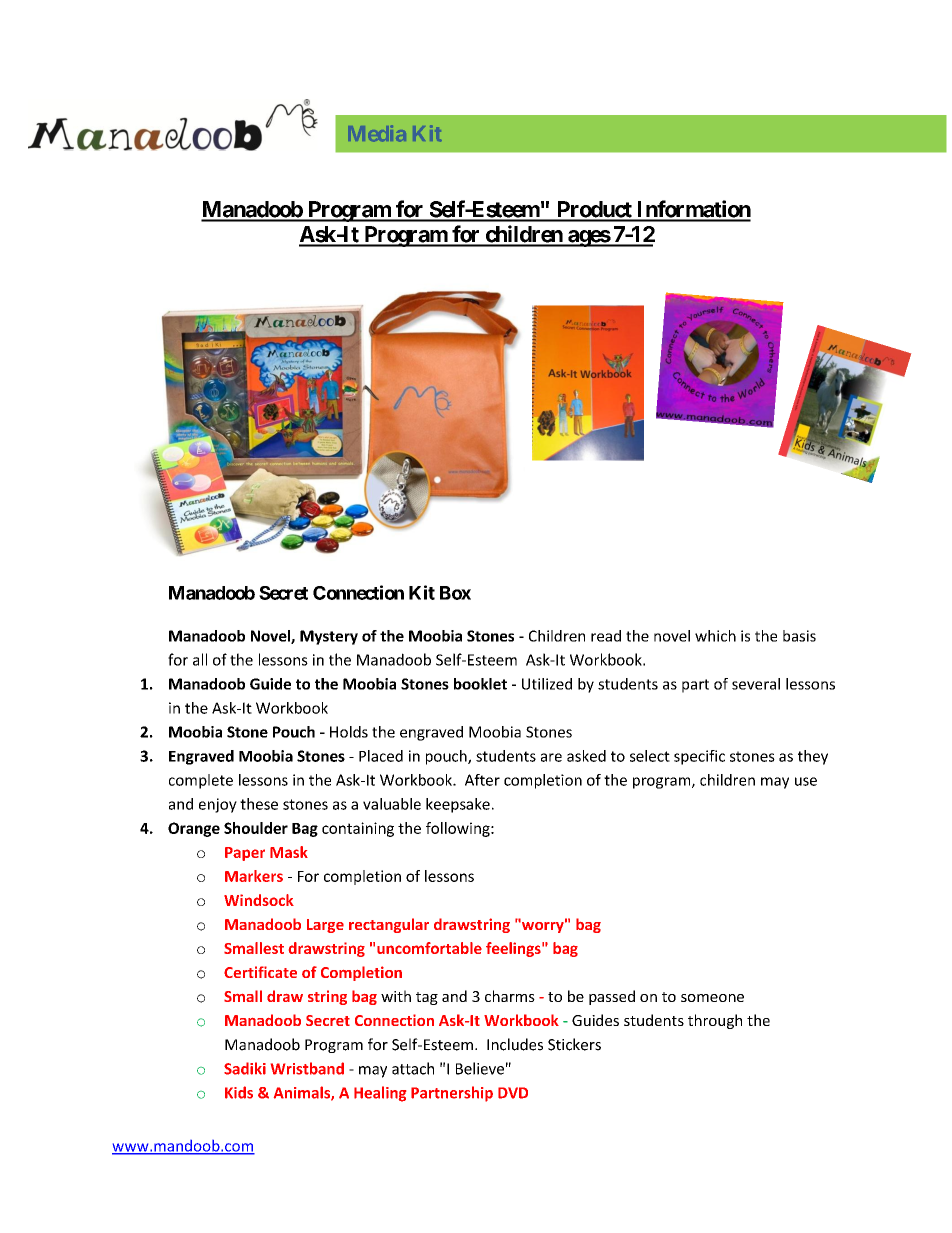  Describe the element at coordinates (806, 781) in the screenshot. I see `use` at that location.
